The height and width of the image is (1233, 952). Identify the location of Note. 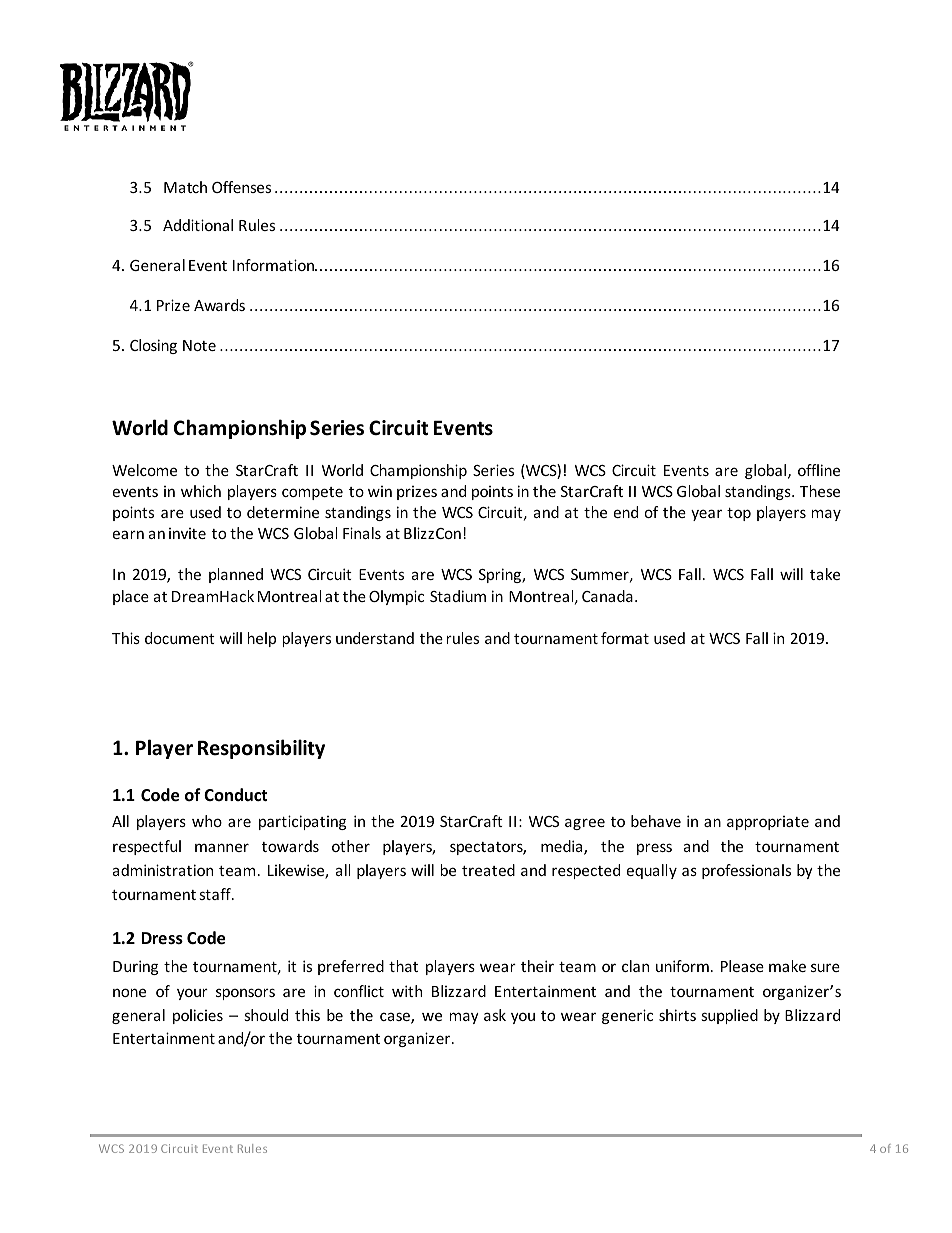
(199, 345).
